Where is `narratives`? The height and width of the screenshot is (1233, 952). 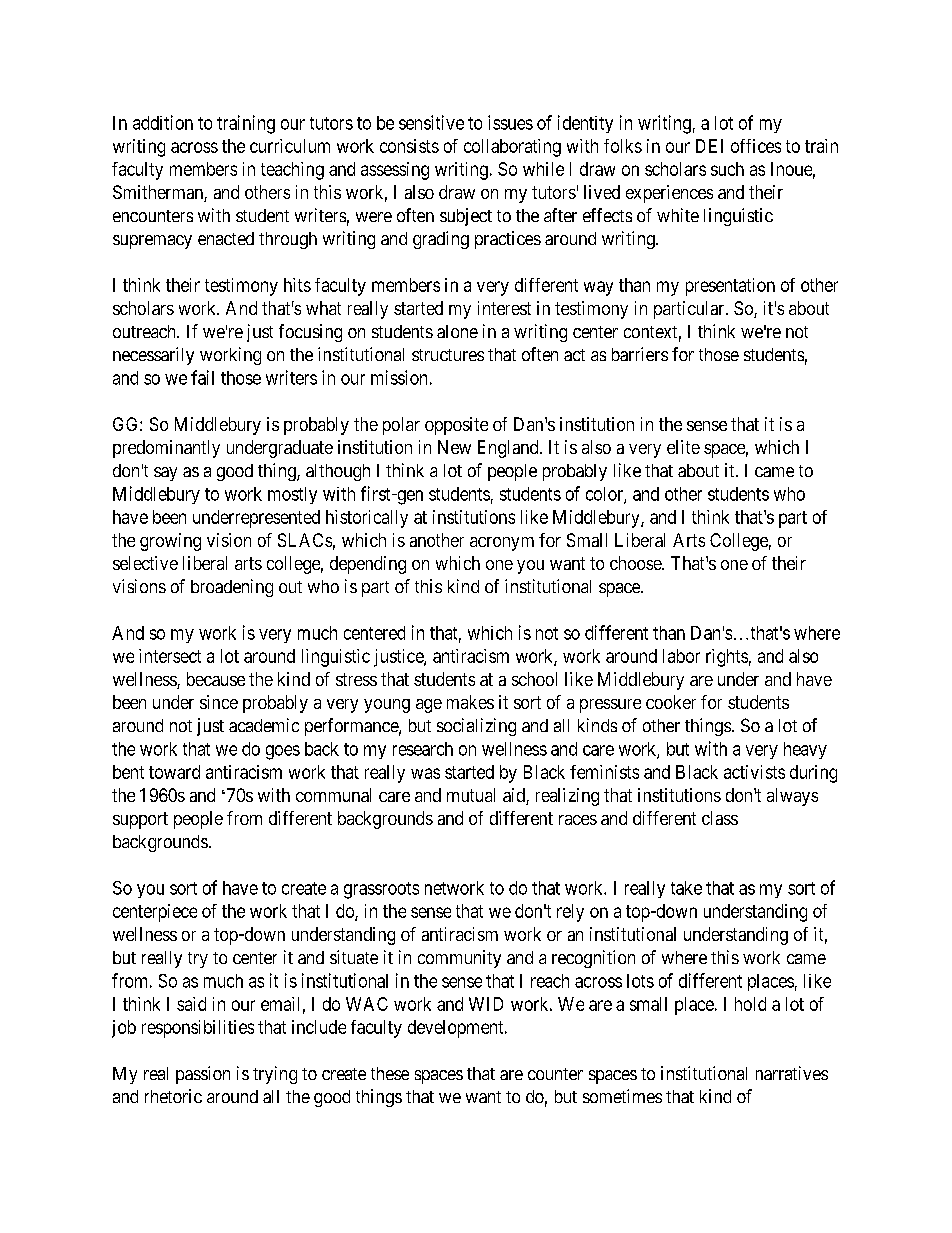
narratives is located at coordinates (792, 1073).
